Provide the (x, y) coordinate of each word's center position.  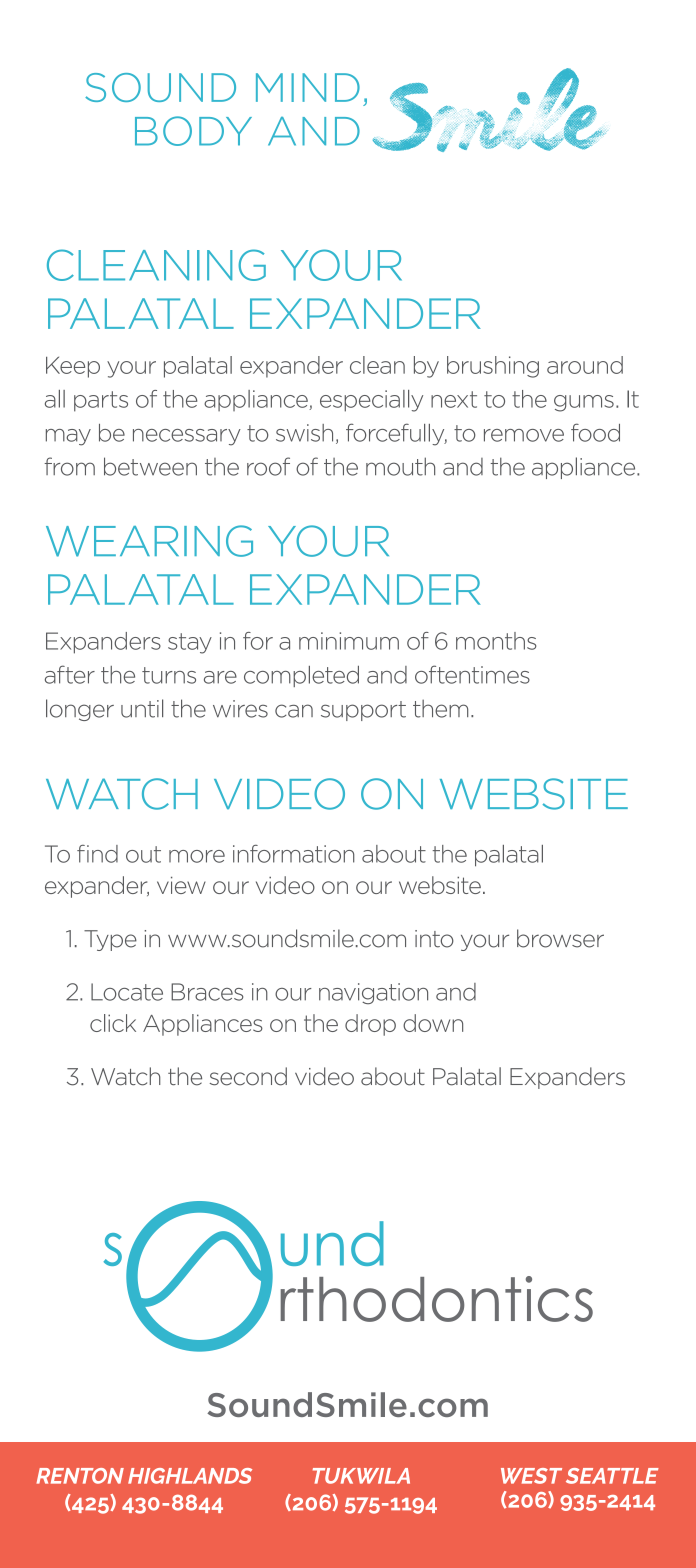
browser (560, 938)
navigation (373, 993)
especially (371, 401)
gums (584, 403)
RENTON (80, 1476)
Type (110, 940)
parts (101, 401)
